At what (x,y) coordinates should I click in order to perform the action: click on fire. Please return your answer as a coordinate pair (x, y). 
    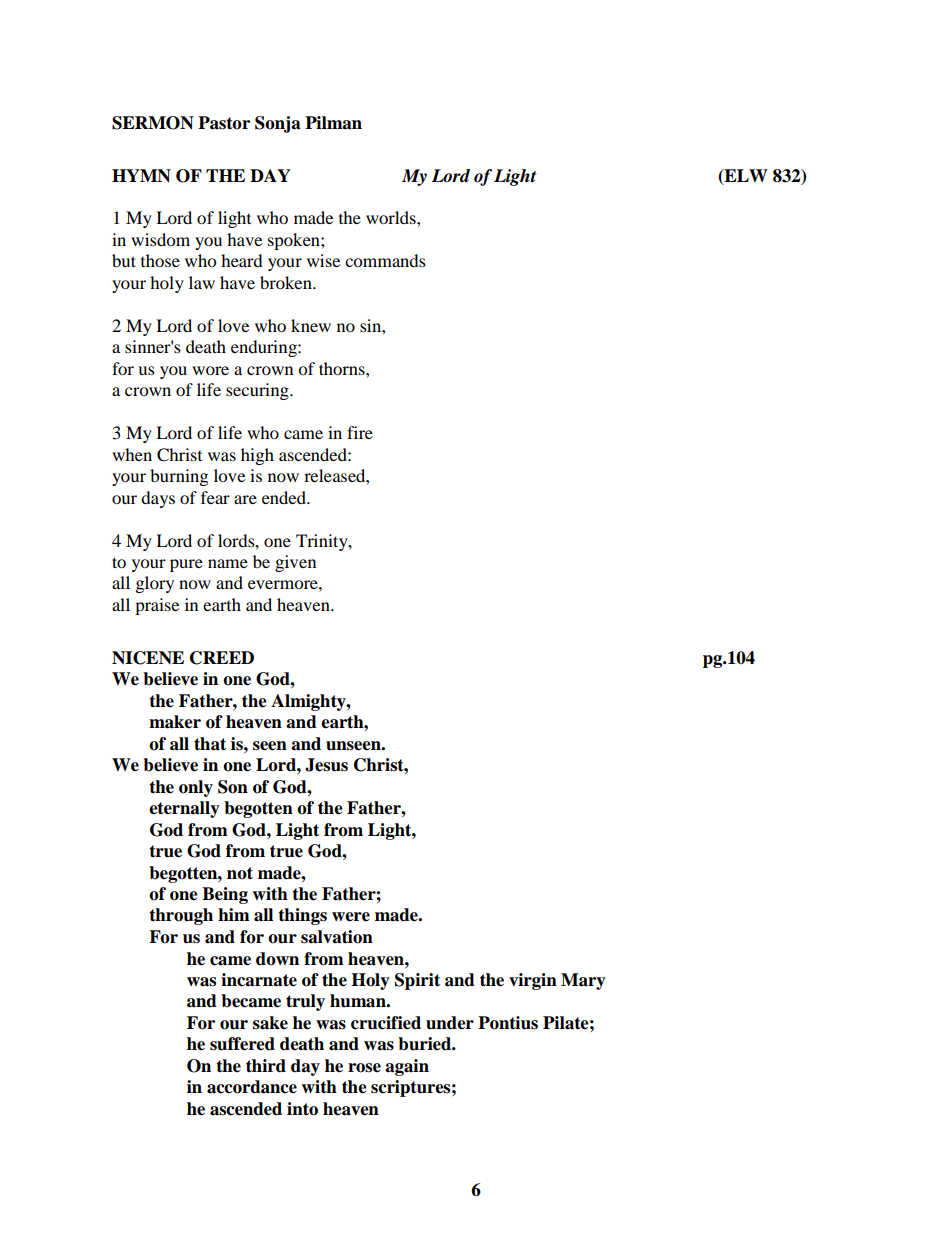
    Looking at the image, I should click on (360, 432).
